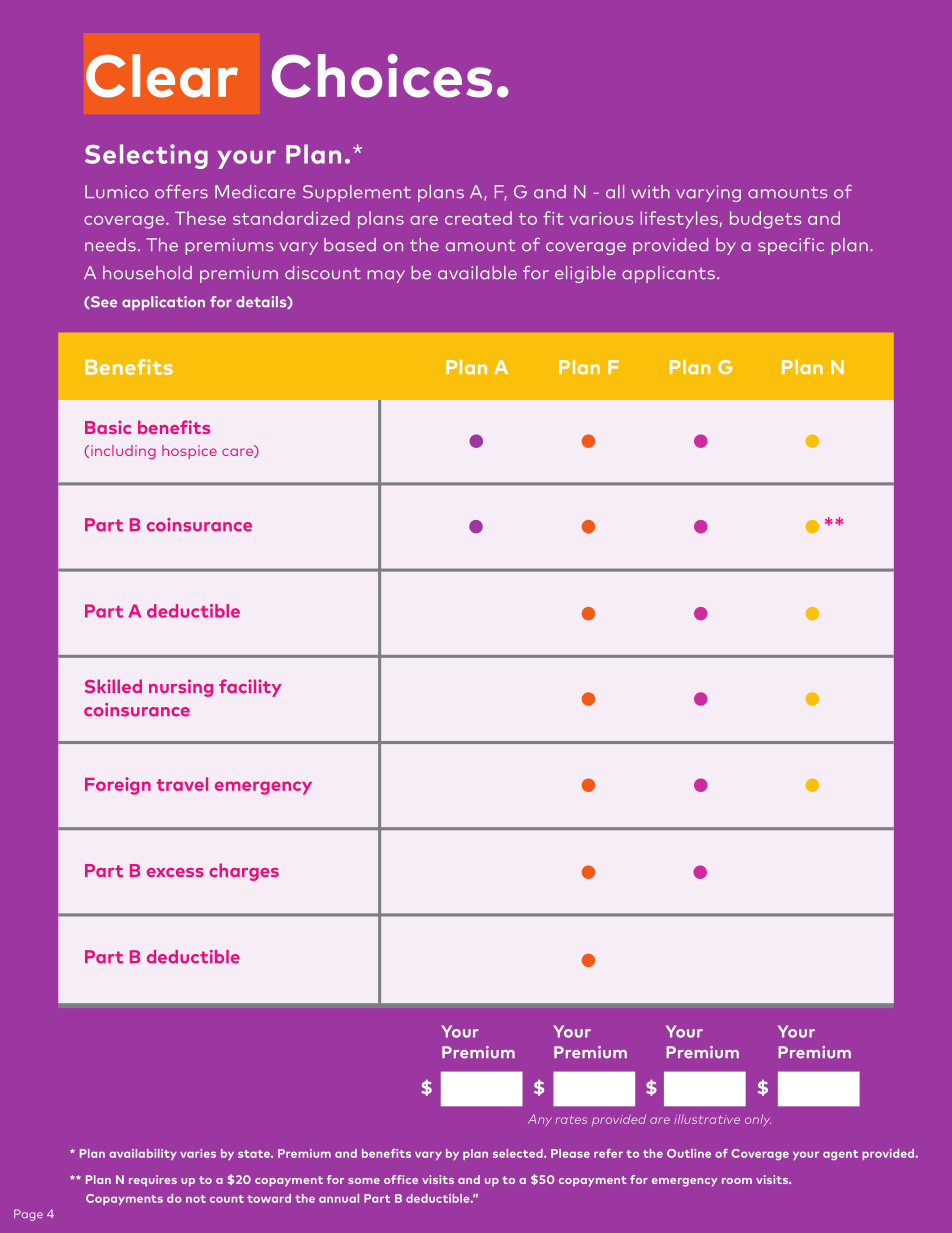 This screenshot has height=1233, width=952. Describe the element at coordinates (668, 274) in the screenshot. I see `applicants` at that location.
